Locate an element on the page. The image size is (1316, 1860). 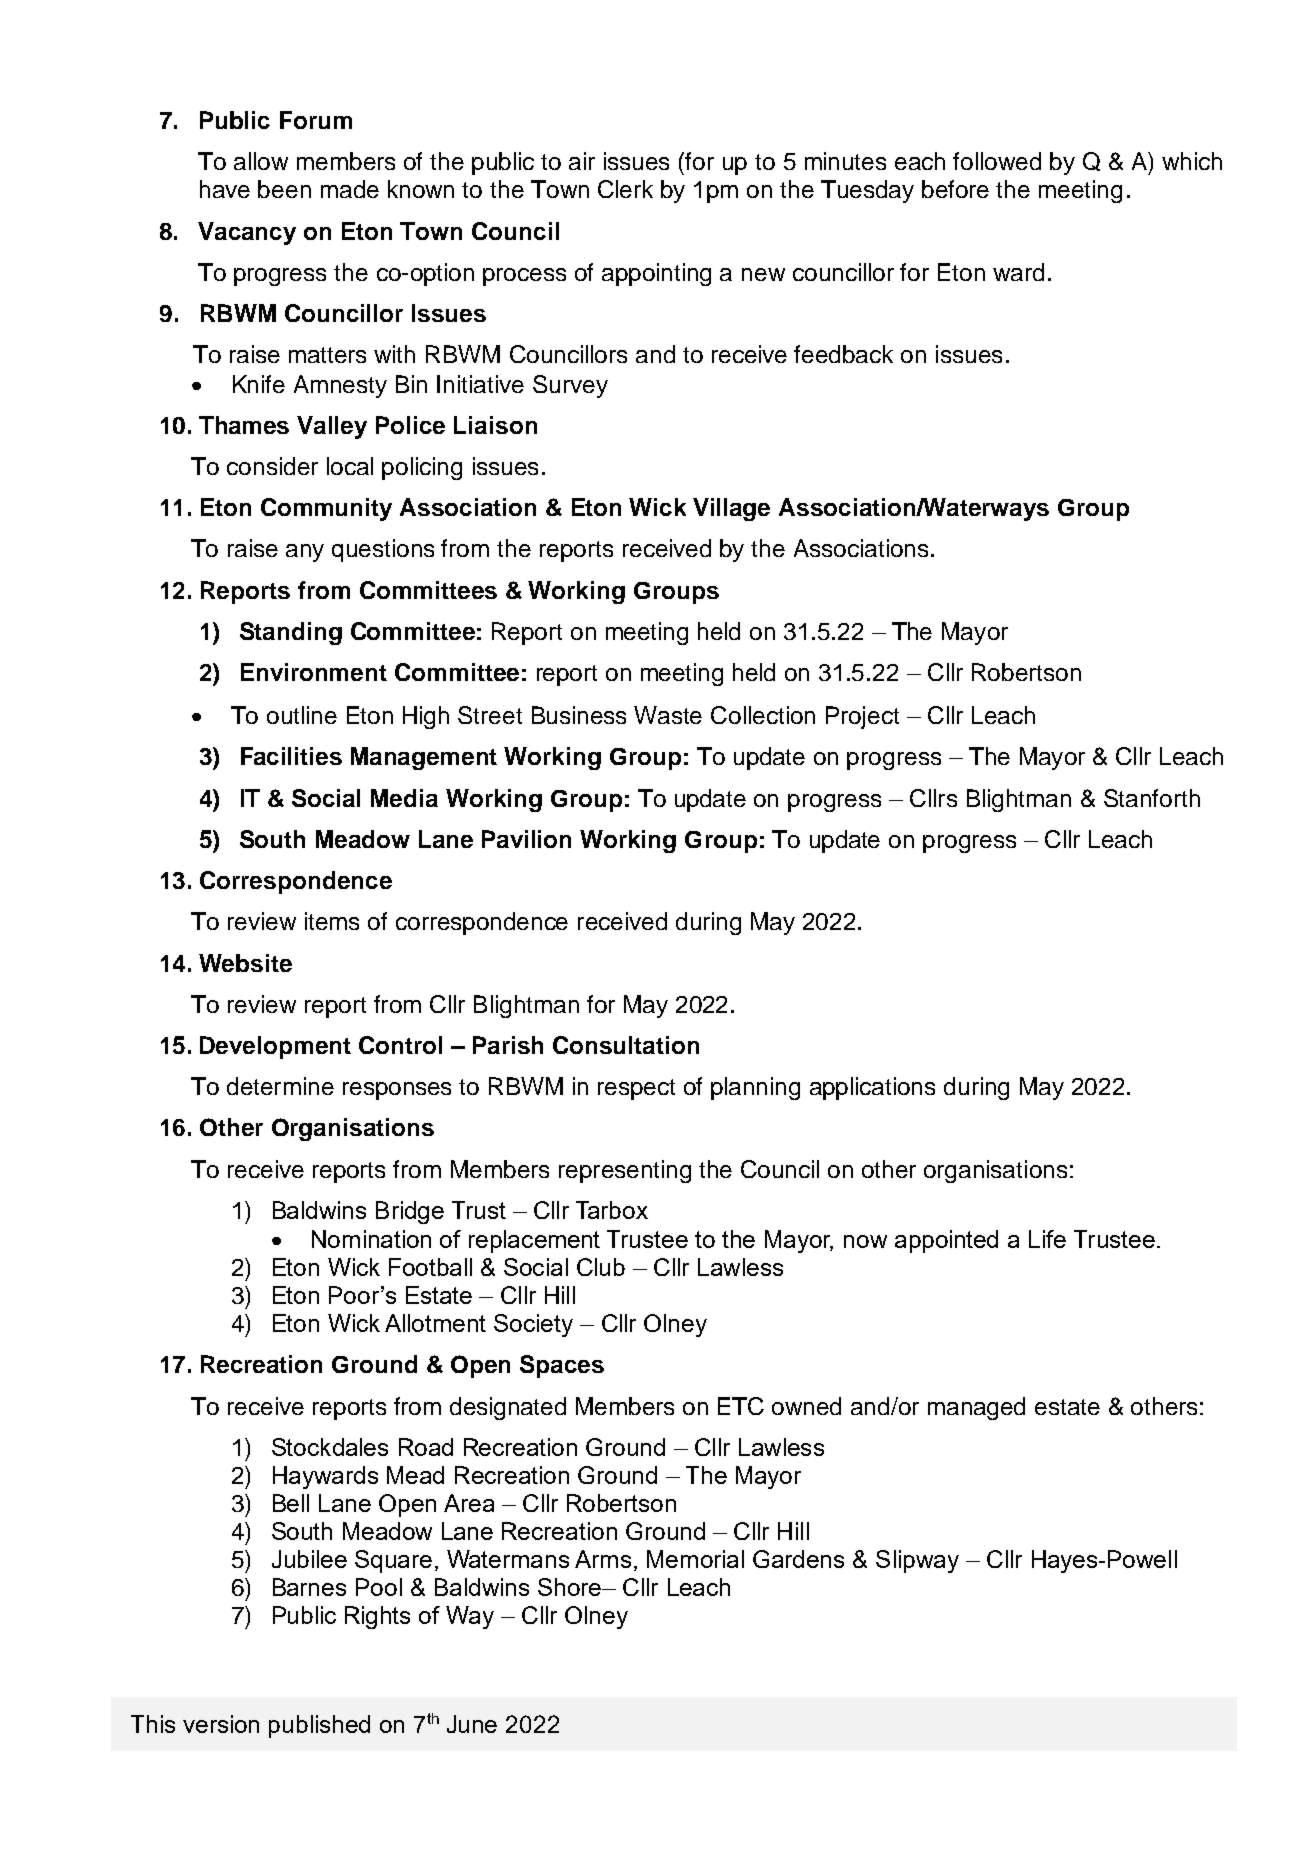
consider is located at coordinates (272, 466).
